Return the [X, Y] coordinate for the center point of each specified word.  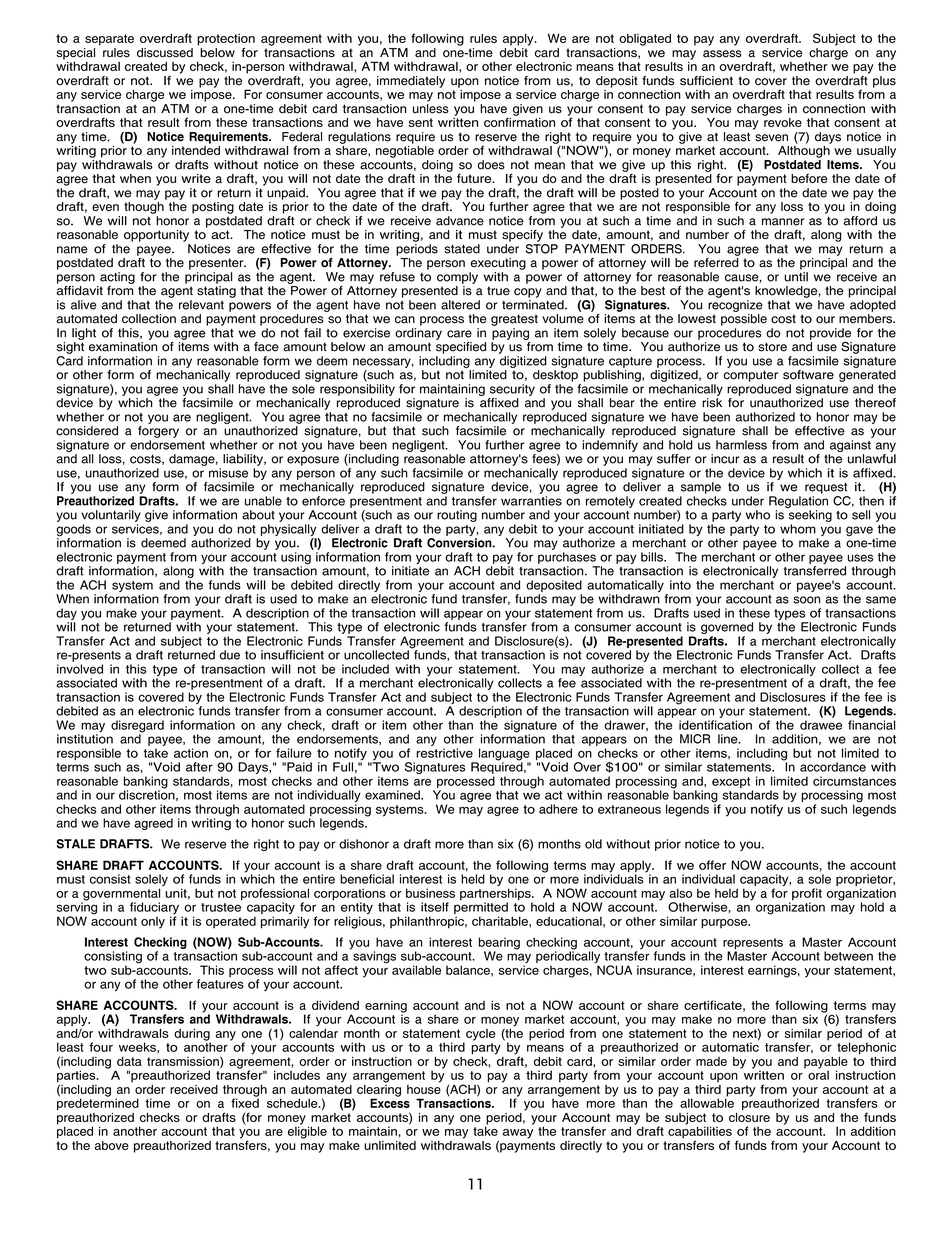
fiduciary [154, 909]
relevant [201, 305]
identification [715, 725]
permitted [481, 908]
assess [722, 54]
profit [806, 895]
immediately [411, 82]
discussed [165, 53]
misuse [228, 473]
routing [457, 516]
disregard [137, 727]
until [796, 277]
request [826, 488]
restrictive [444, 753]
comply [457, 278]
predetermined [98, 1103]
